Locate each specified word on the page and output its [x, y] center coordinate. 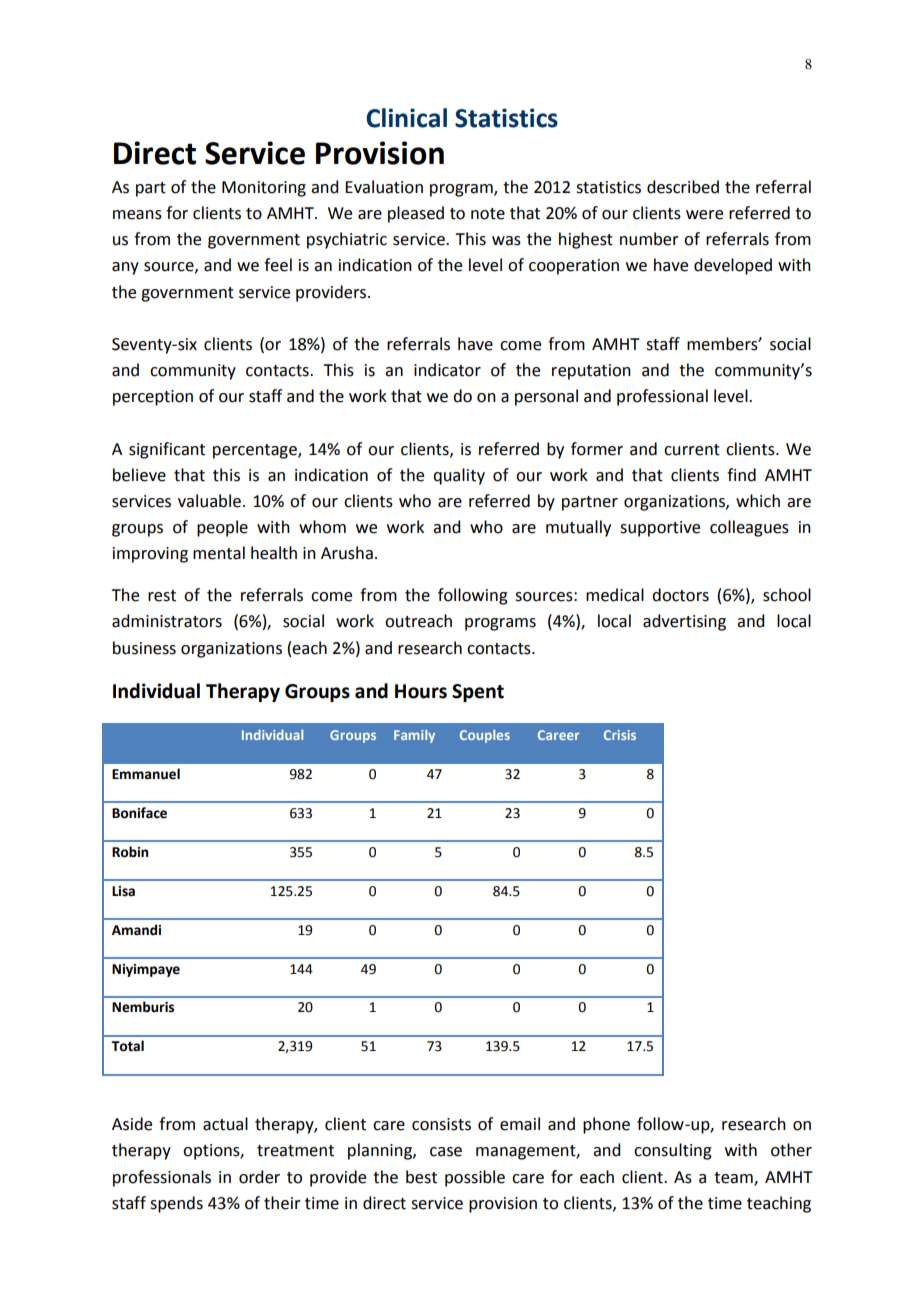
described [683, 187]
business [144, 648]
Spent [478, 693]
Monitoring [264, 189]
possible [475, 1178]
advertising [684, 622]
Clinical [406, 118]
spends [176, 1204]
